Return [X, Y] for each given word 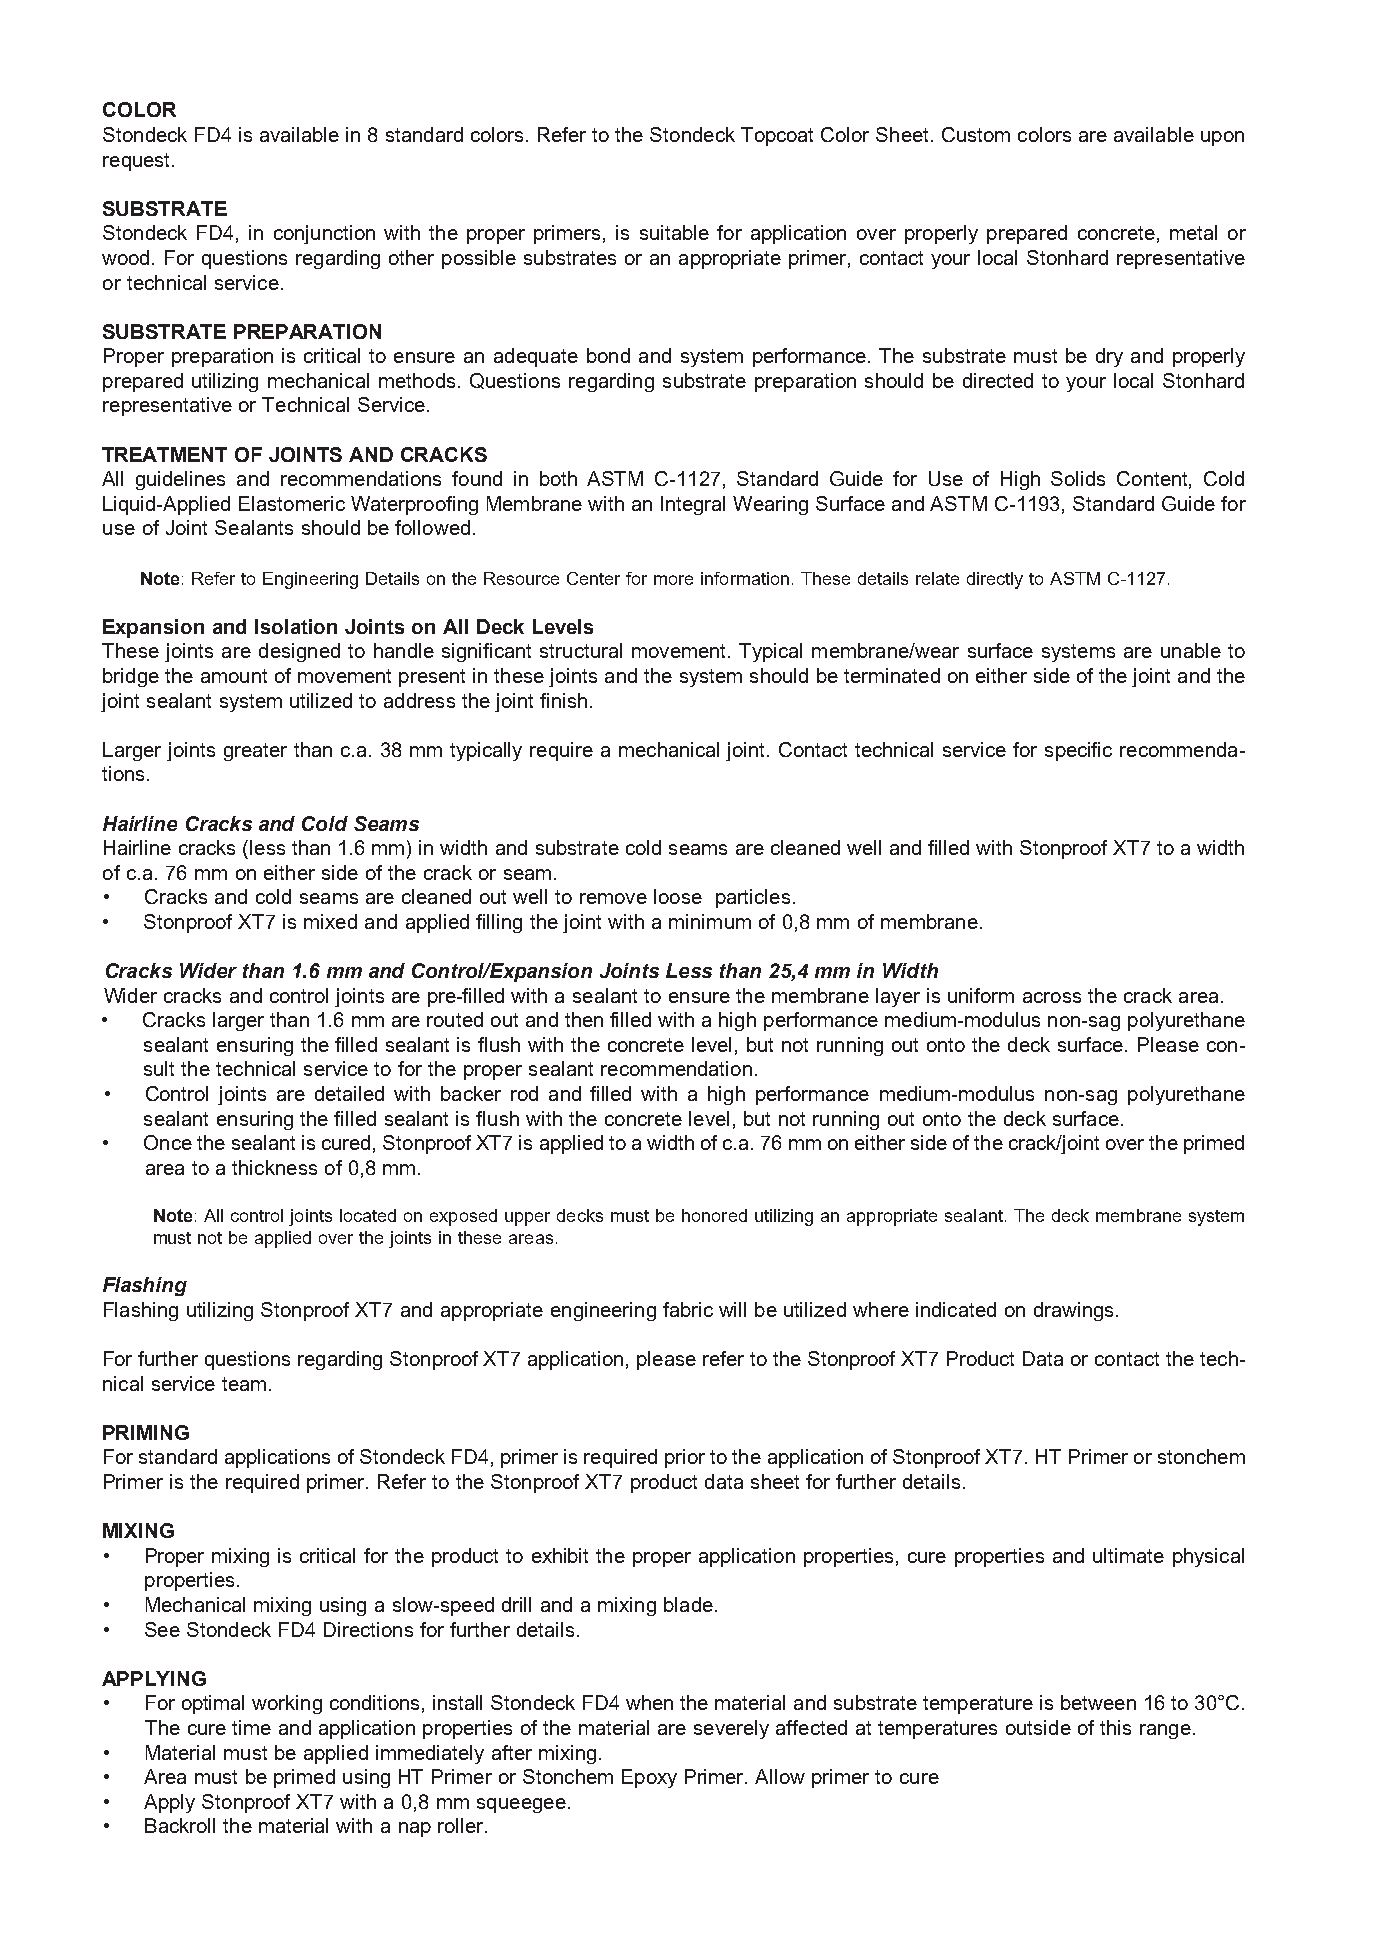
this [1115, 1727]
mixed [330, 921]
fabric [688, 1309]
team [244, 1384]
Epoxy [649, 1778]
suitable [674, 232]
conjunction [324, 234]
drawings [1073, 1311]
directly [995, 580]
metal [1193, 232]
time [251, 1727]
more [673, 580]
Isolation [296, 626]
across [1052, 997]
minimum [710, 921]
